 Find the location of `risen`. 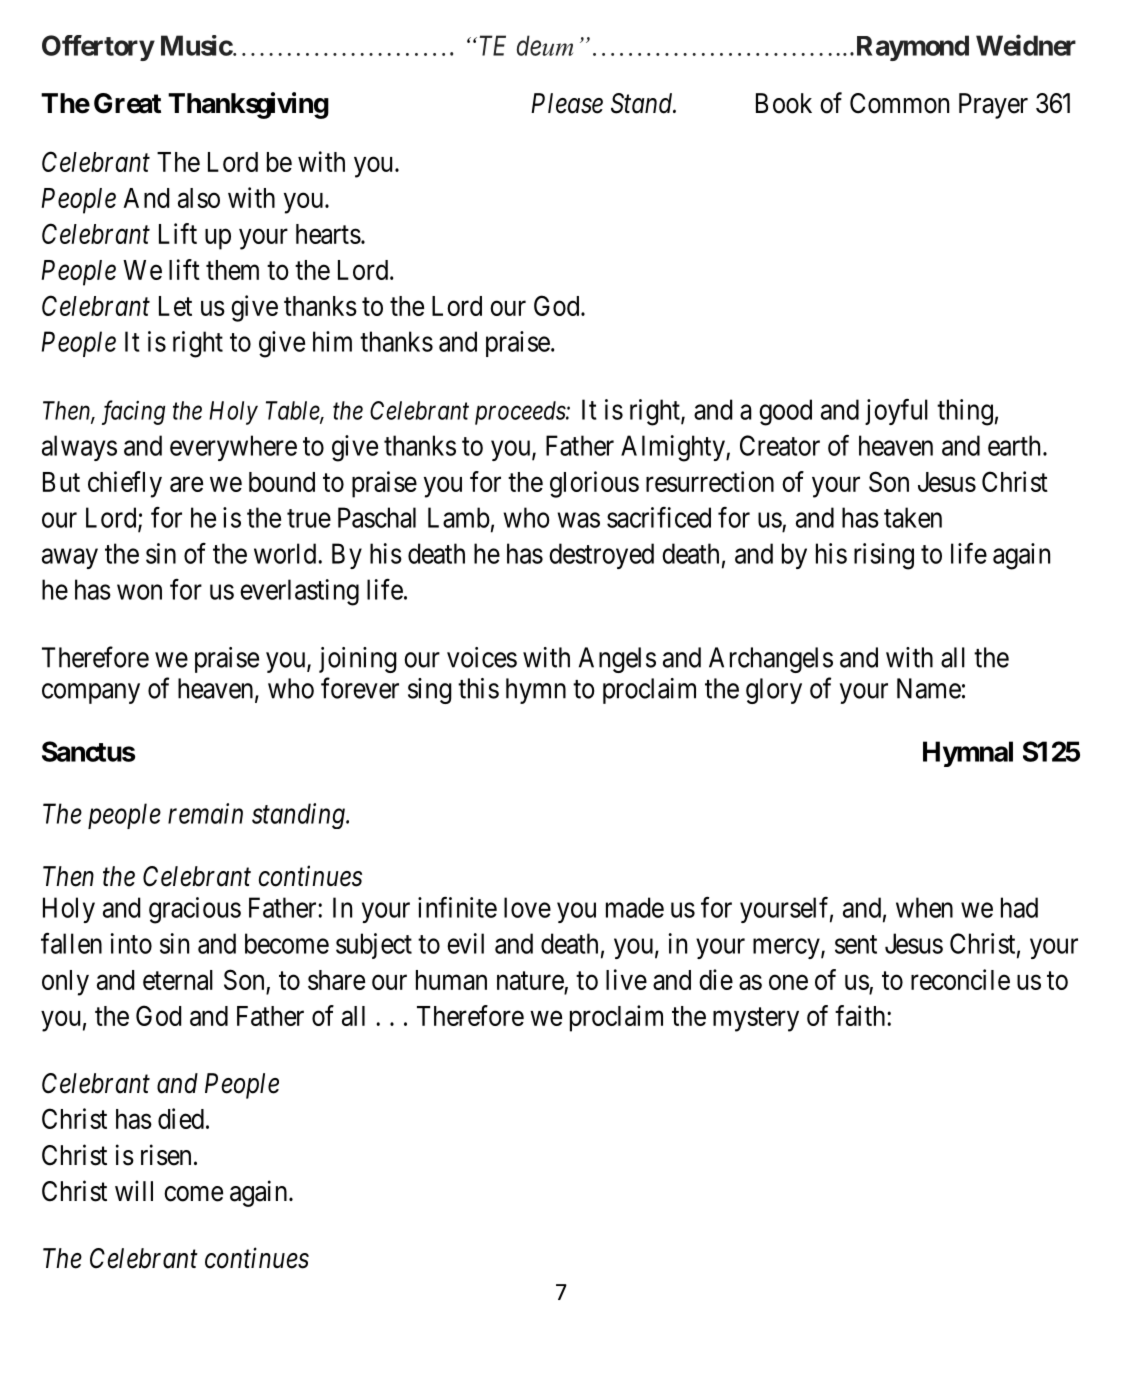

risen is located at coordinates (166, 1155).
